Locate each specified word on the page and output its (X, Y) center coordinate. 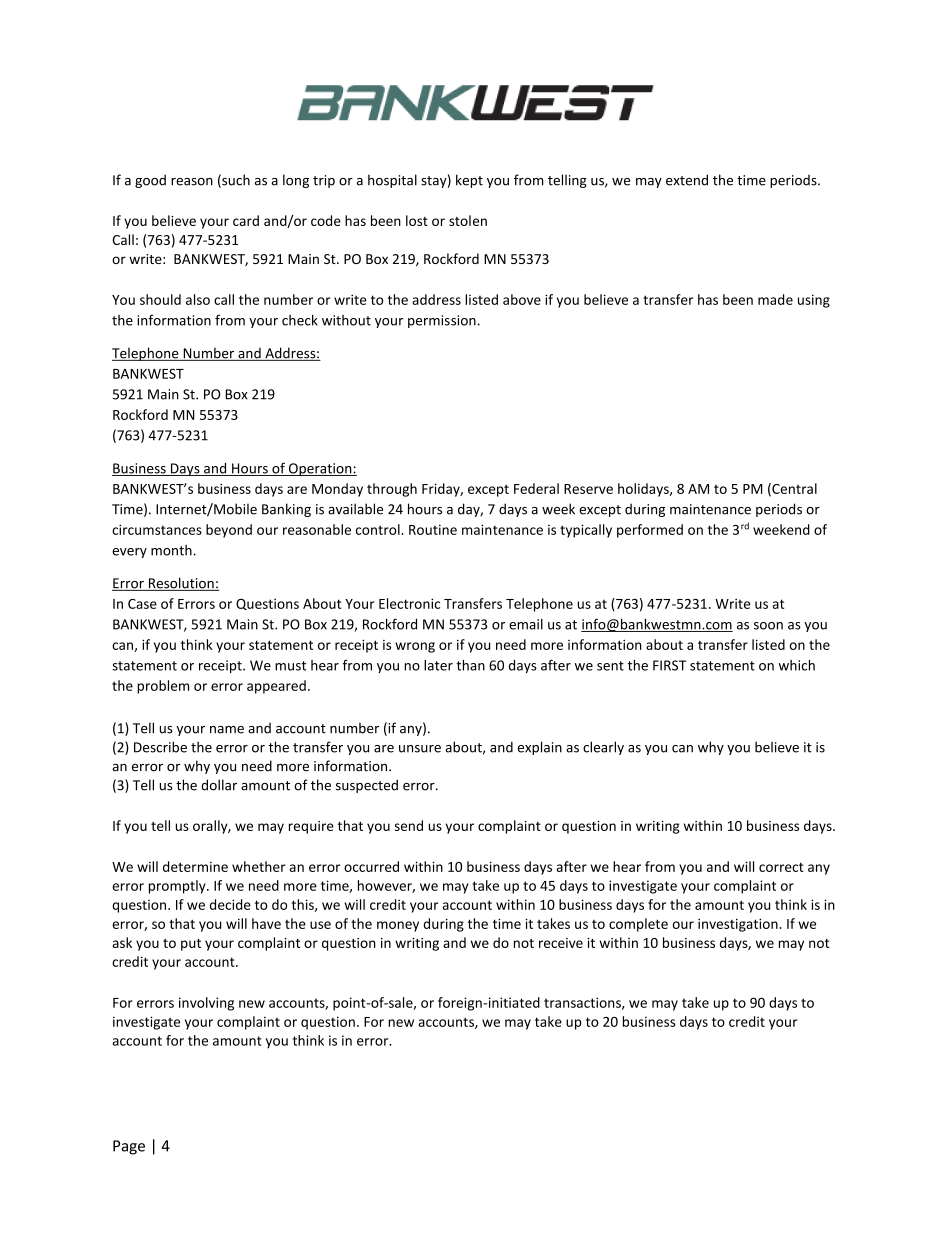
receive (561, 943)
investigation (738, 925)
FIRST (669, 665)
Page (129, 1147)
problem (163, 687)
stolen (468, 220)
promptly (178, 887)
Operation (320, 469)
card (246, 220)
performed (650, 531)
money (398, 926)
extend (687, 180)
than (470, 665)
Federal (536, 488)
